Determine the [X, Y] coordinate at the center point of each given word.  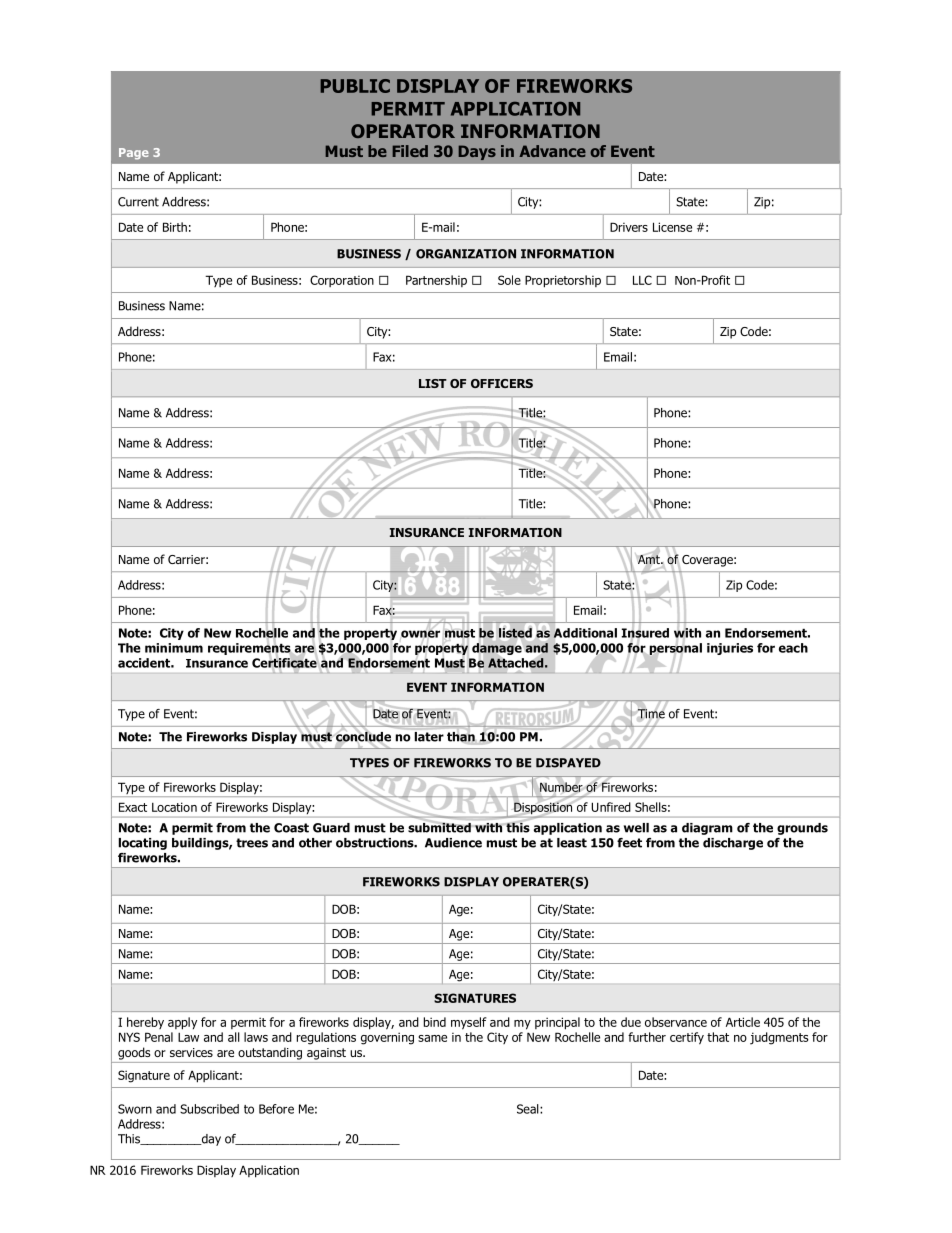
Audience [453, 843]
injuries [730, 649]
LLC [642, 280]
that [718, 1037]
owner [420, 633]
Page [134, 154]
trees [252, 843]
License [672, 227]
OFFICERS [502, 383]
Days [477, 152]
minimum [174, 648]
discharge [733, 844]
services [191, 1052]
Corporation [342, 281]
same [432, 1038]
